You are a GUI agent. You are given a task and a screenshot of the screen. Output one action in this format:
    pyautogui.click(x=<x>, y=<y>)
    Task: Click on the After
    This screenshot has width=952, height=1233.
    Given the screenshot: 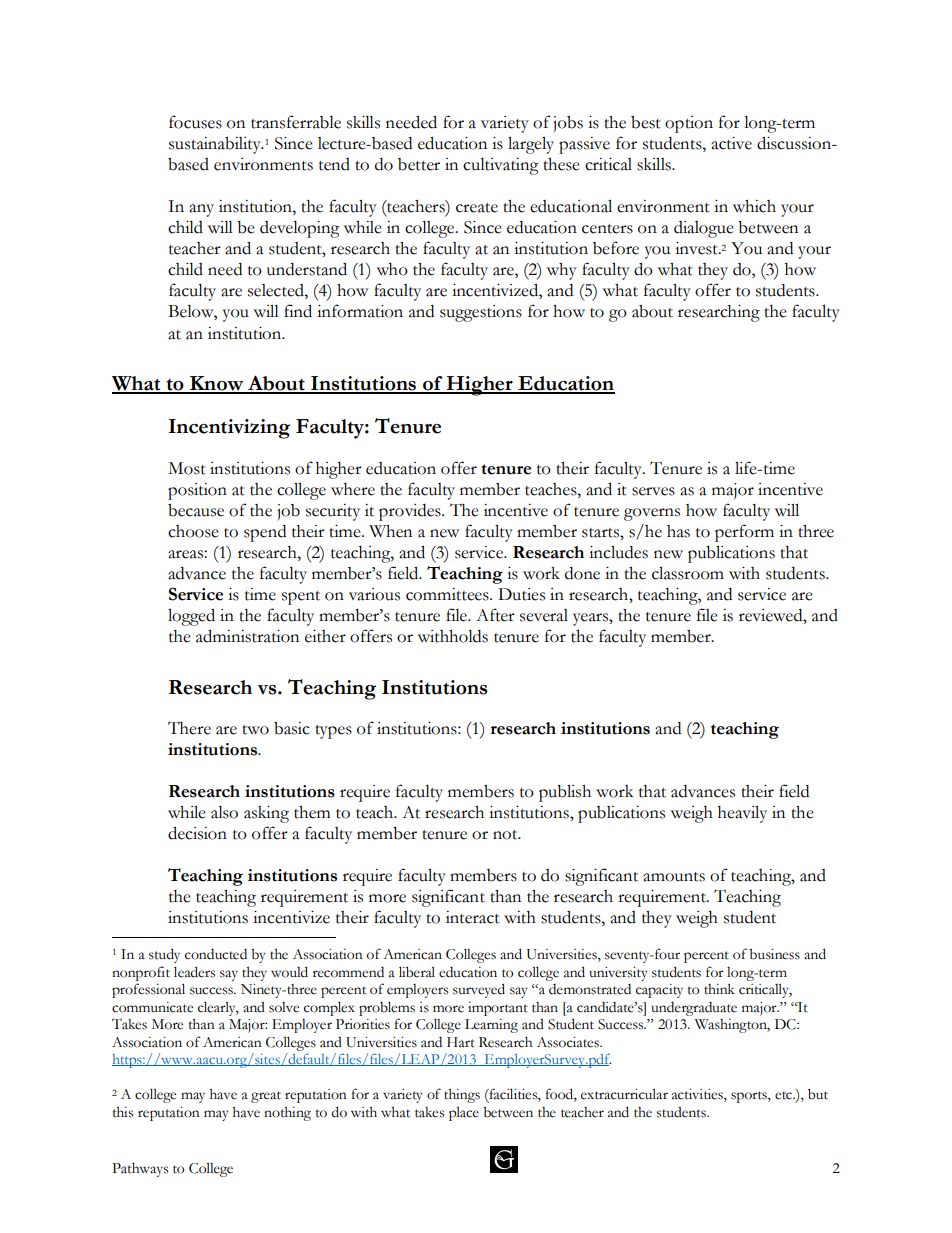 What is the action you would take?
    pyautogui.click(x=495, y=615)
